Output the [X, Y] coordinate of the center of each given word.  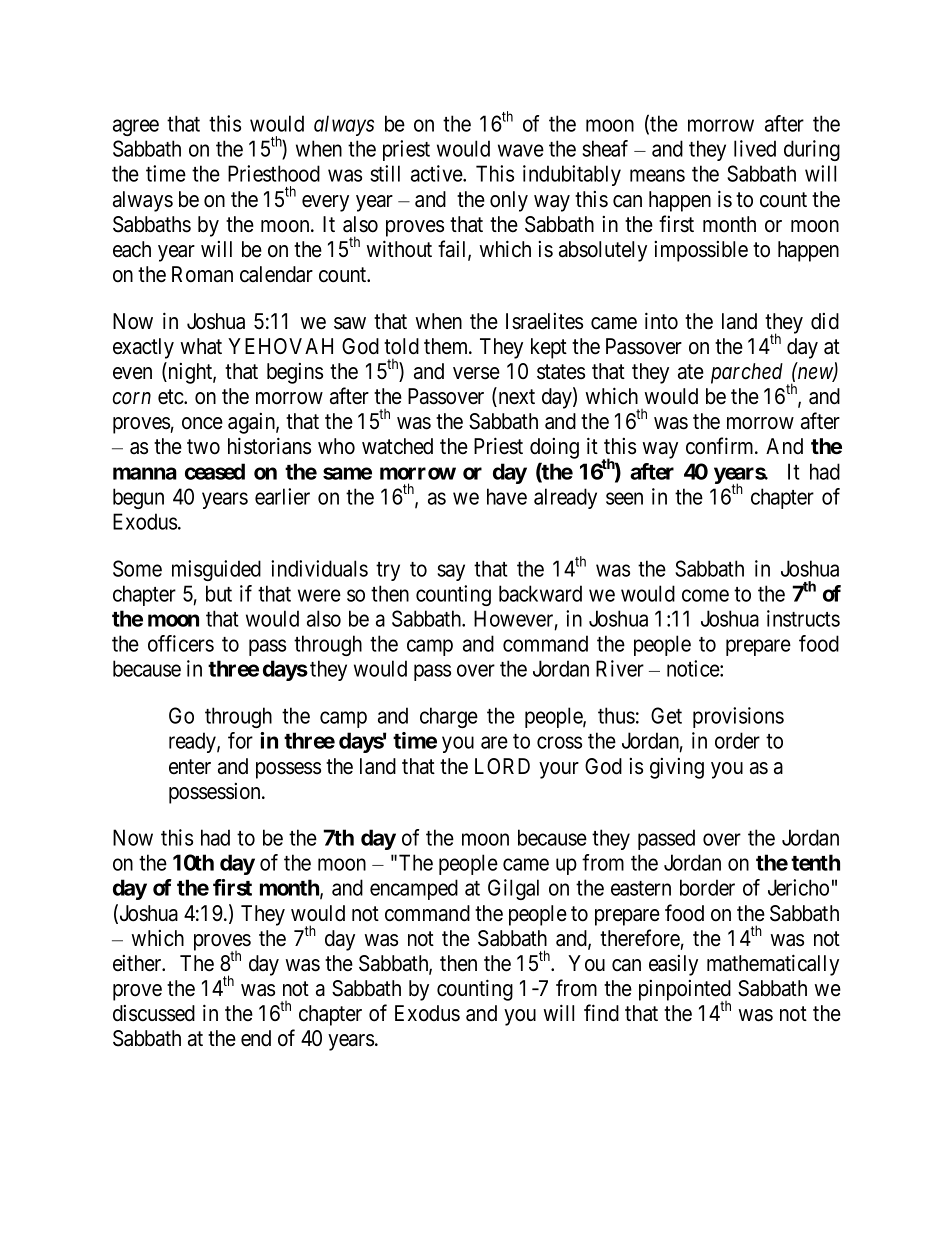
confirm [721, 446]
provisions [738, 717]
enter [190, 767]
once [202, 423]
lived [755, 148]
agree [136, 127]
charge [449, 717]
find [601, 1013]
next [515, 398]
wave [521, 151]
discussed [154, 1013]
